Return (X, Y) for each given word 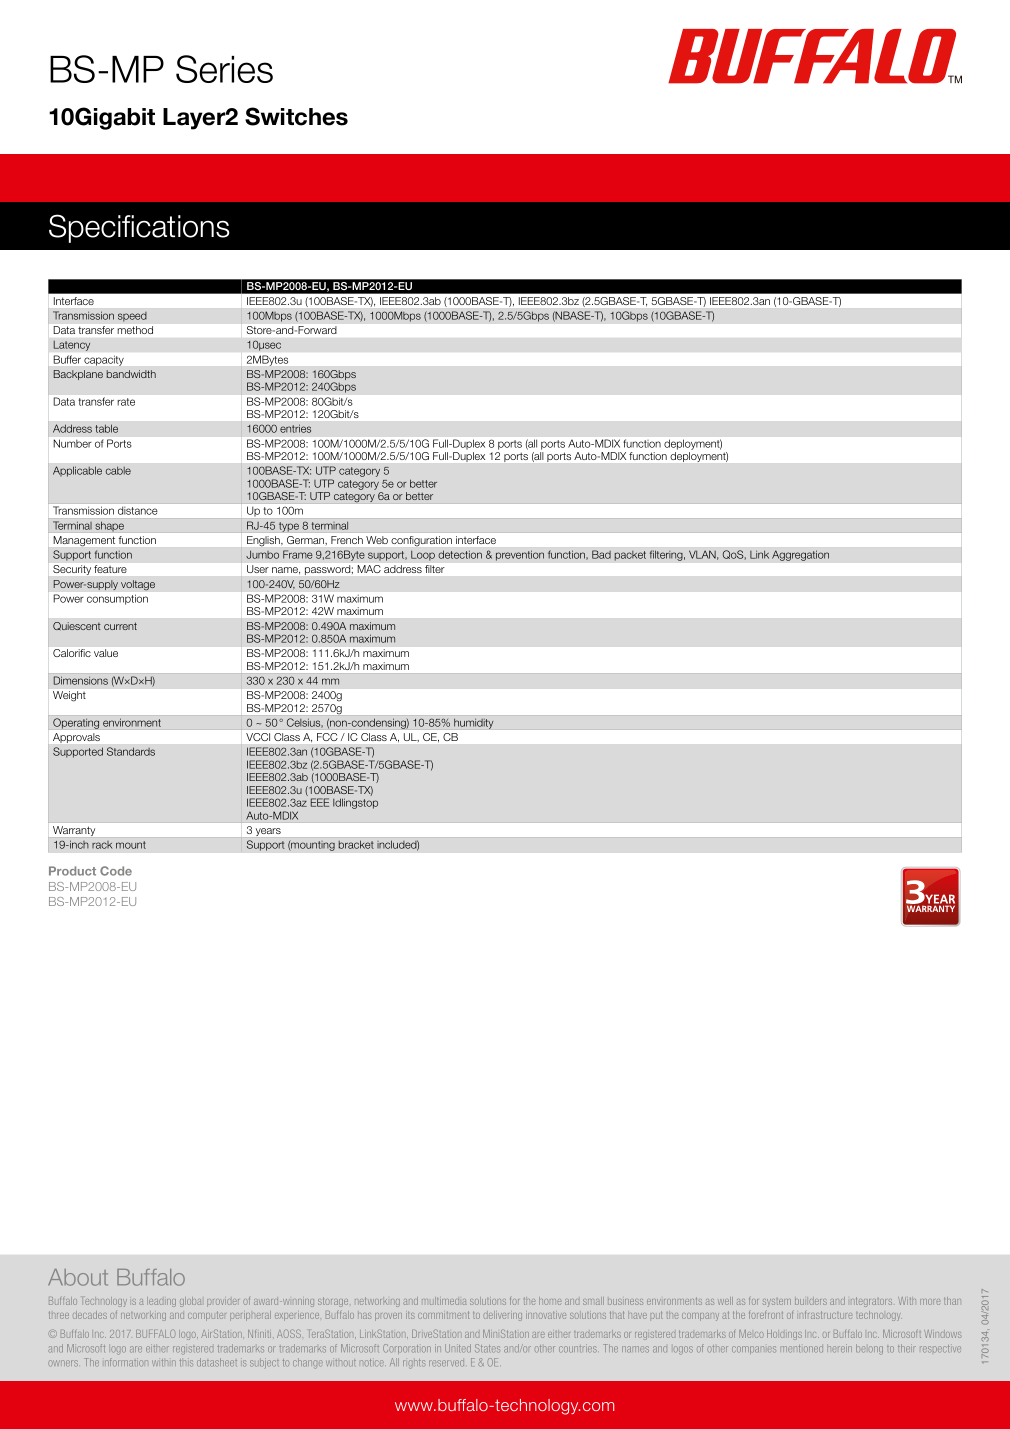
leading (161, 1302)
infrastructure (826, 1315)
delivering (503, 1316)
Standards (131, 751)
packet (630, 555)
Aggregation (800, 555)
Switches (296, 116)
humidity (474, 724)
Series (224, 69)
